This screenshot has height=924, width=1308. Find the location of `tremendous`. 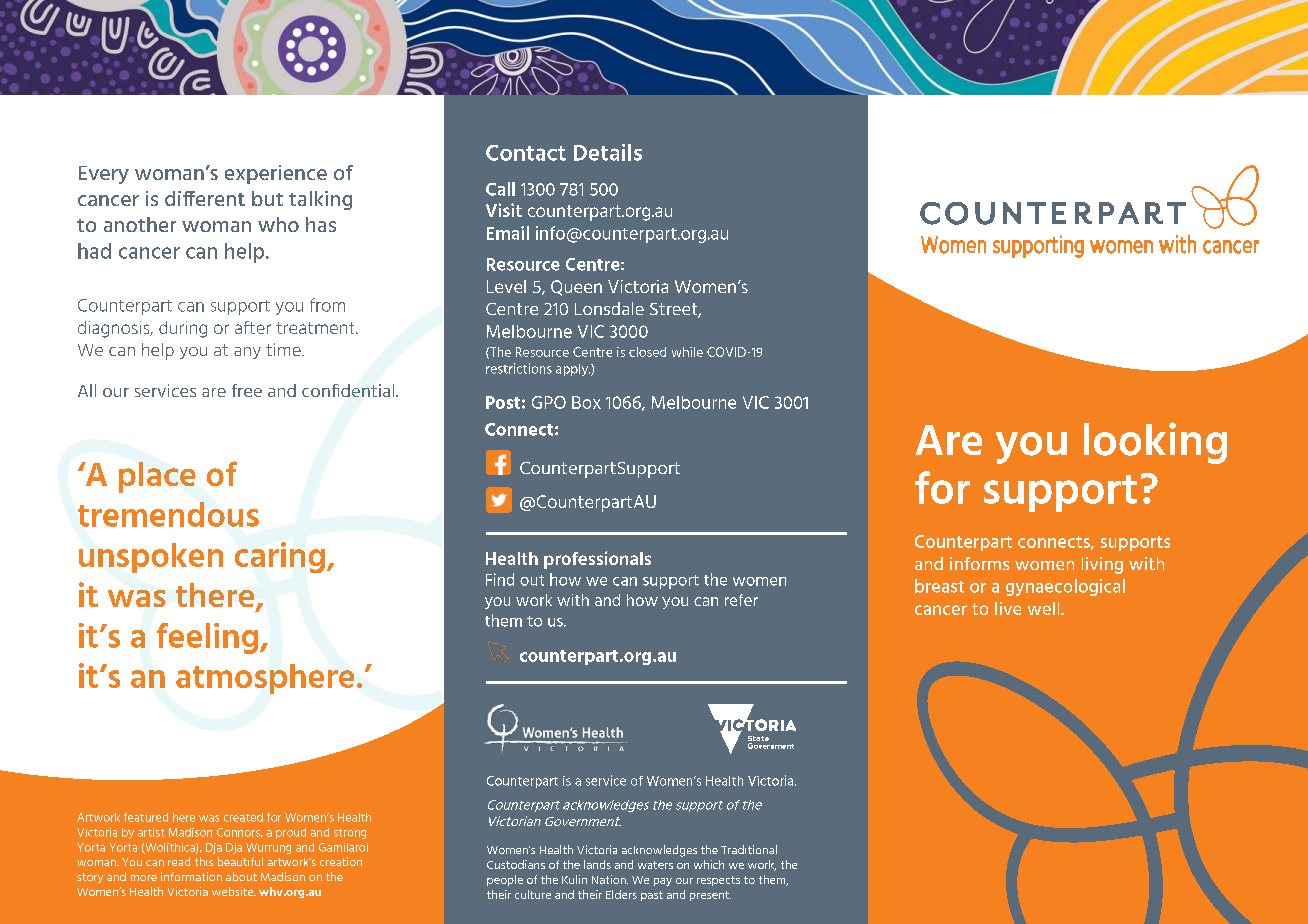

tremendous is located at coordinates (168, 514).
